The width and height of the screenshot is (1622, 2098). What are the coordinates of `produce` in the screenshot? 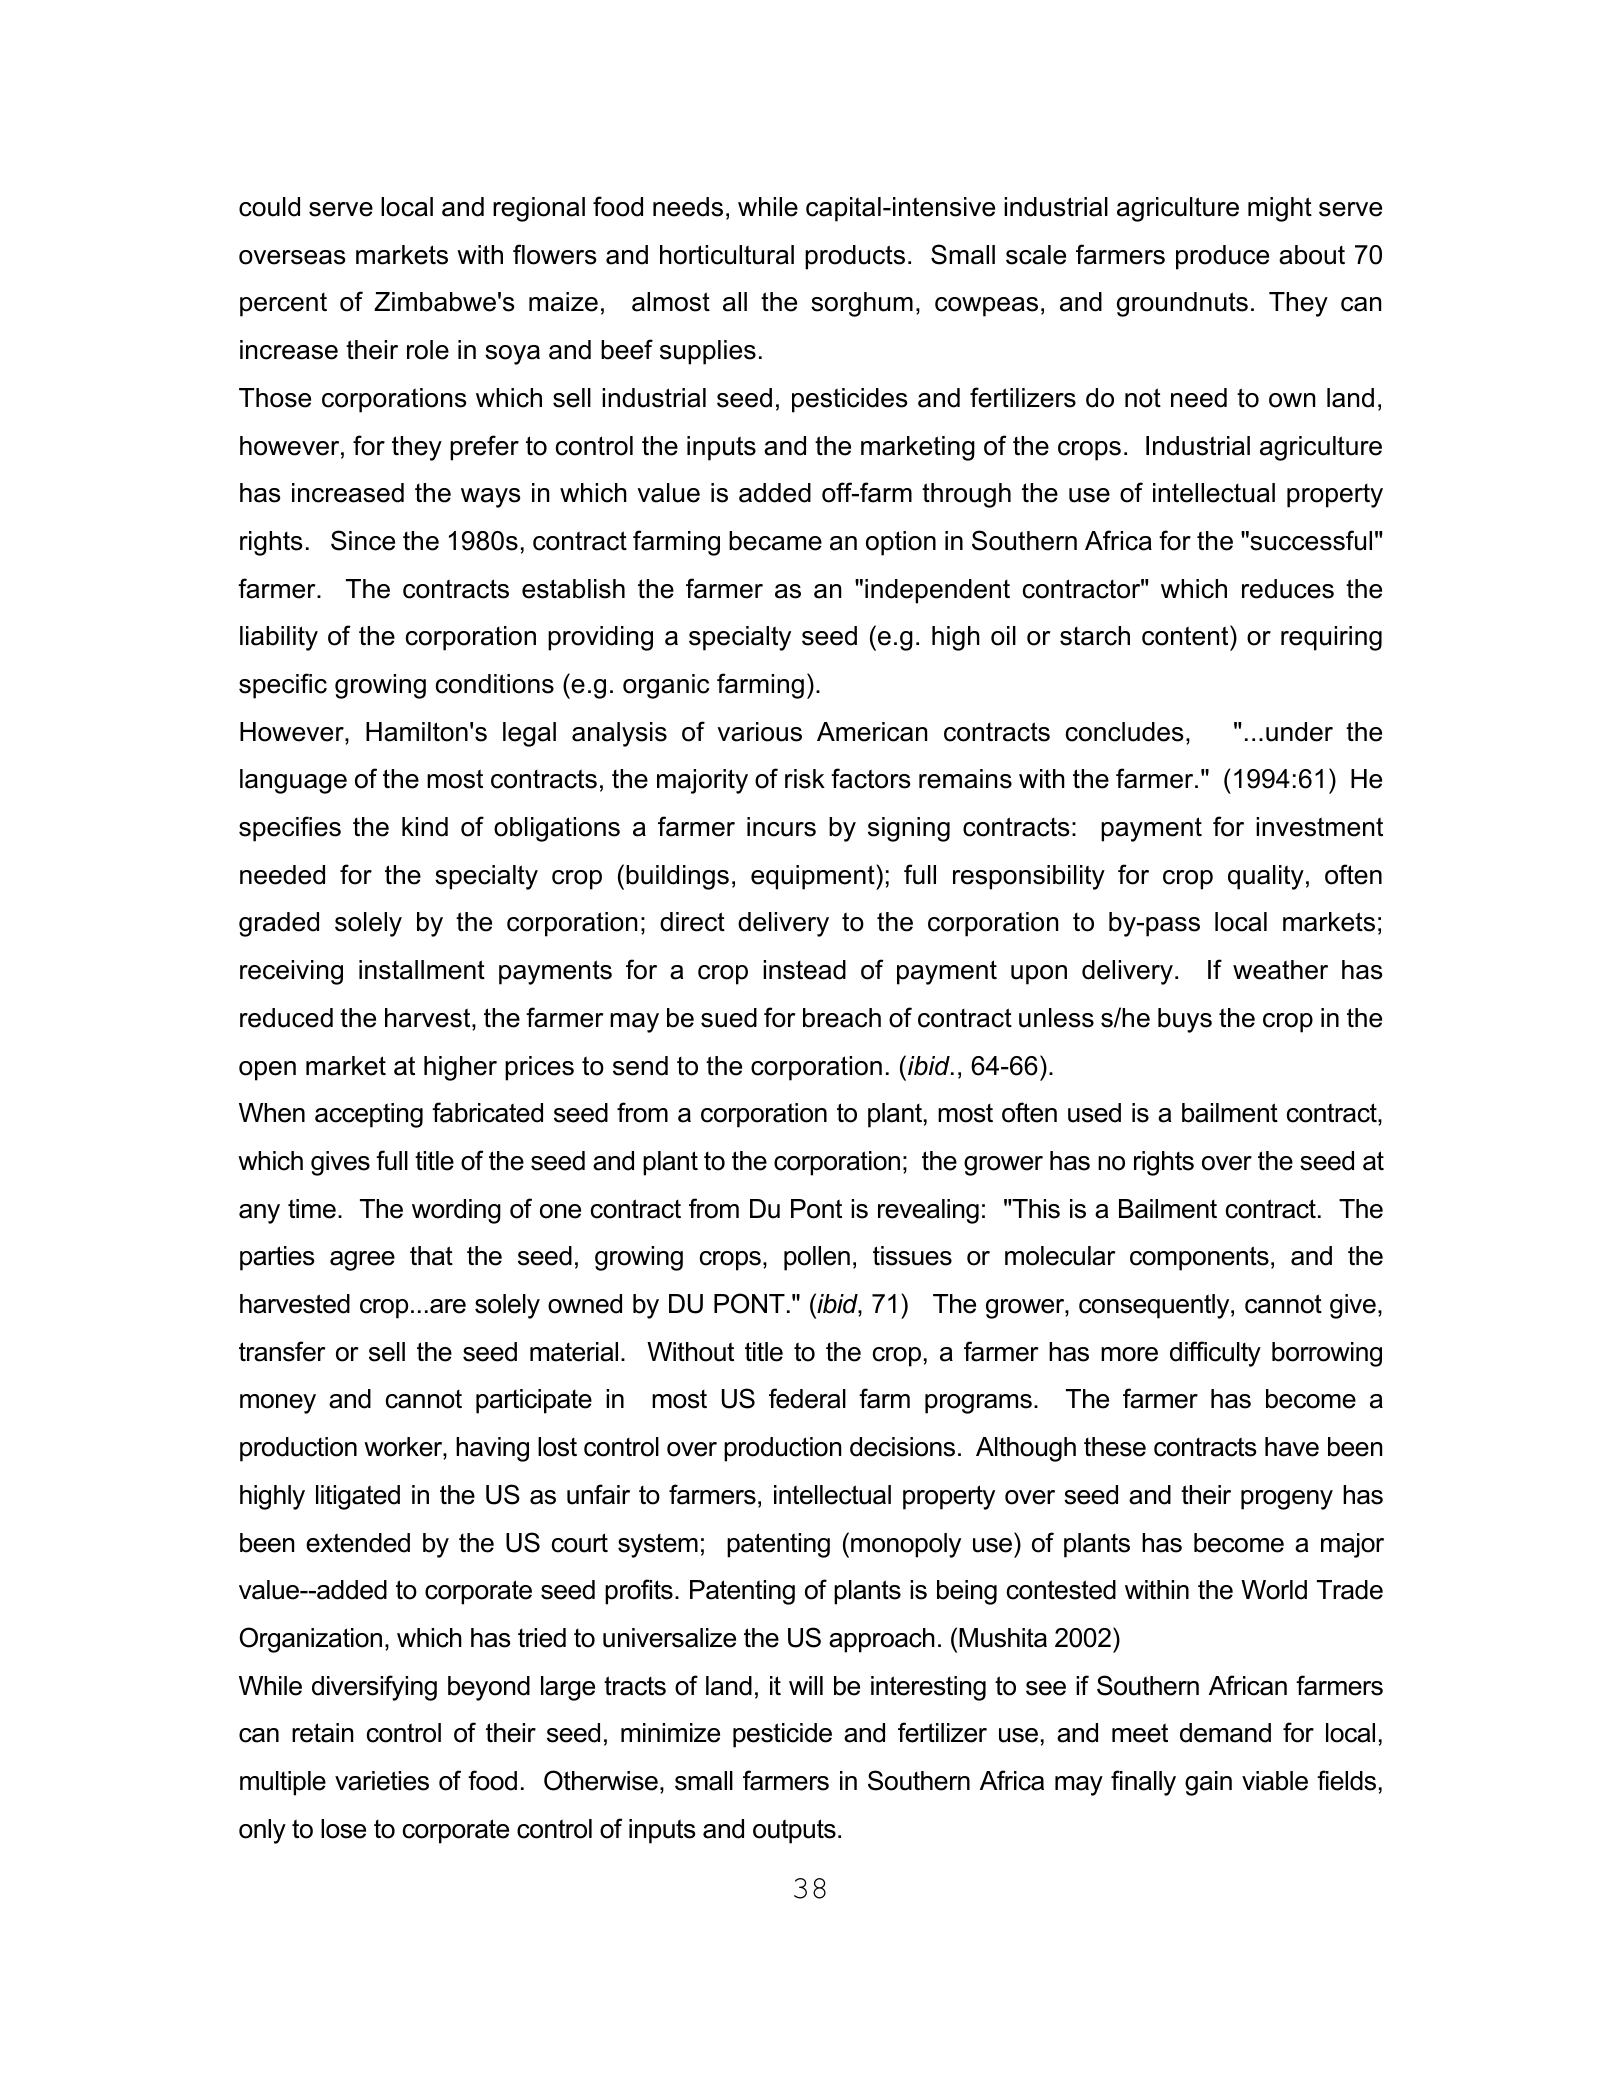 It's located at (1222, 257).
